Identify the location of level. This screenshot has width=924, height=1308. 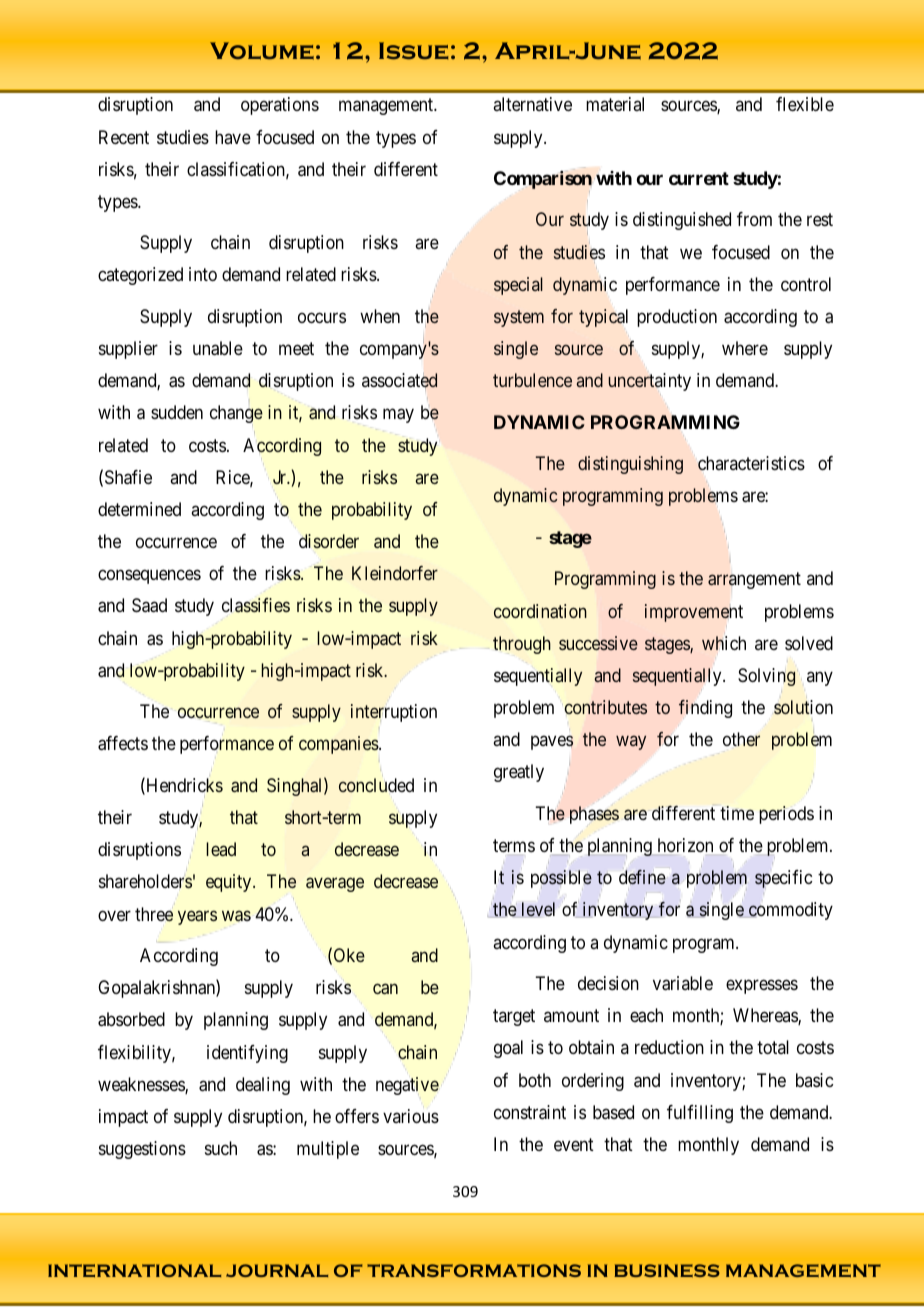
(537, 910).
